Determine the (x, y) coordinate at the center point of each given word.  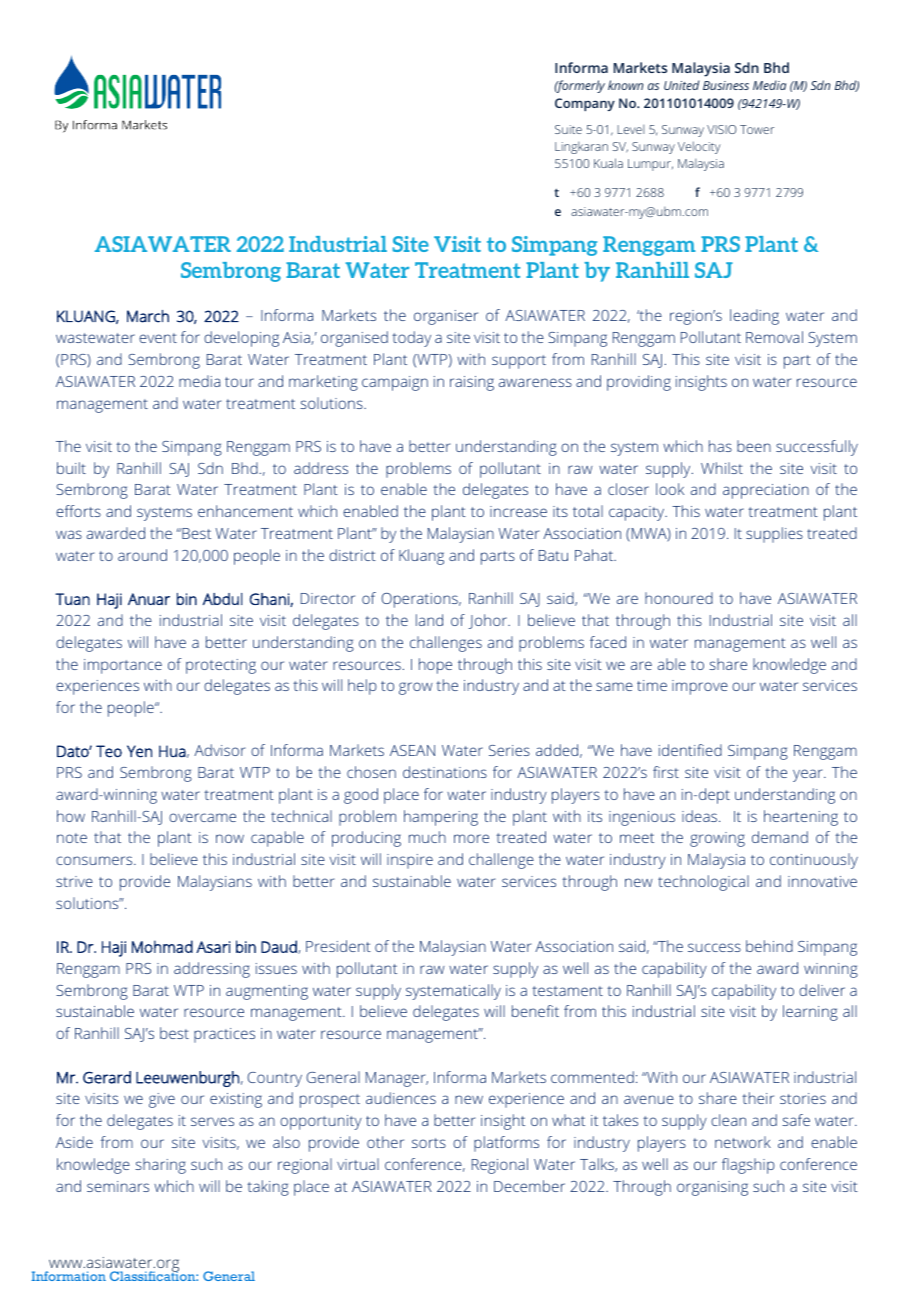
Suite (568, 129)
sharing (160, 1166)
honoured (679, 598)
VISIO (722, 129)
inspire (410, 861)
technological (703, 883)
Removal (774, 337)
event (158, 338)
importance (123, 666)
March (148, 316)
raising (472, 383)
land (429, 620)
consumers (95, 860)
